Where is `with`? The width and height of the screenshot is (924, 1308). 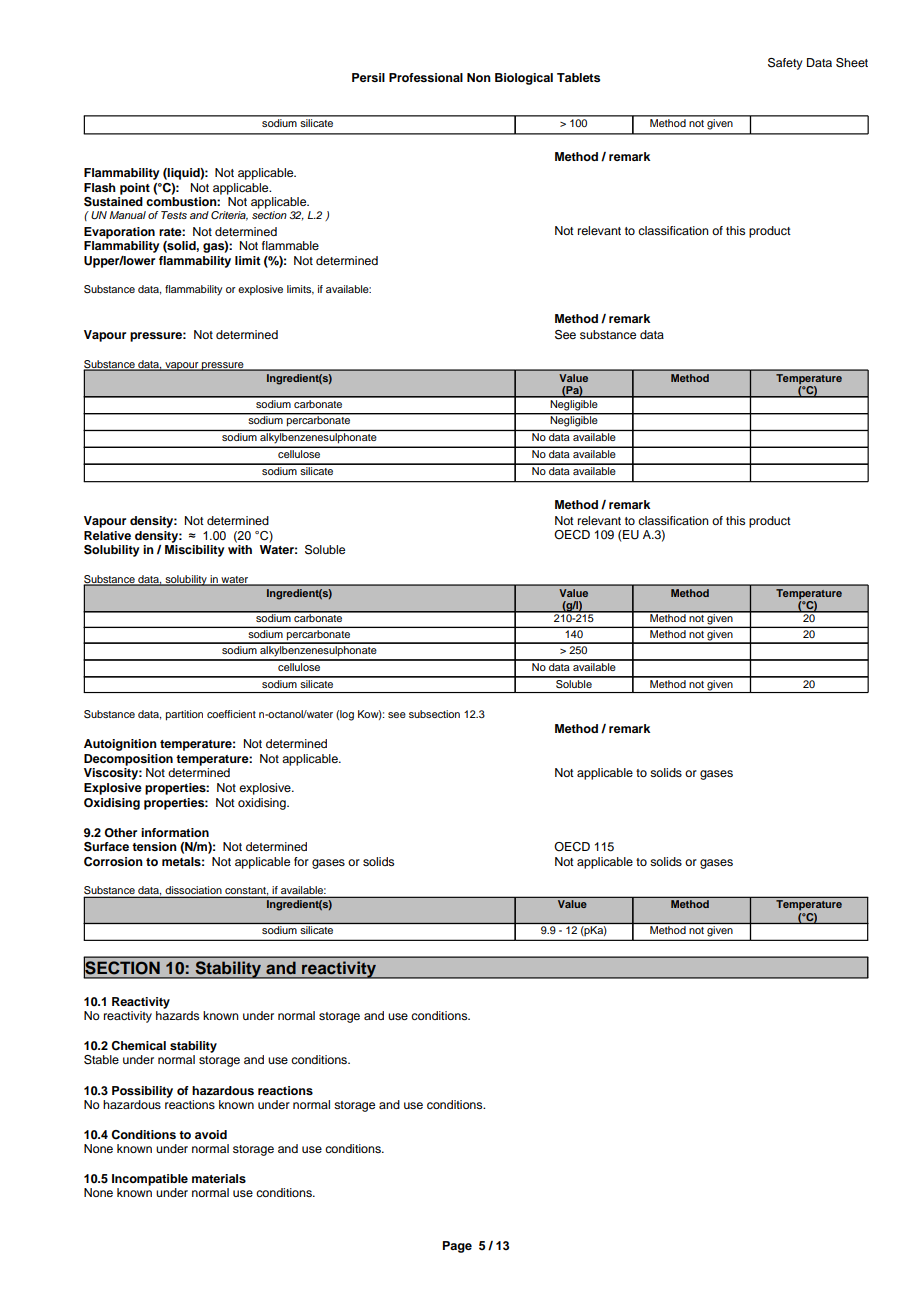
with is located at coordinates (240, 549).
